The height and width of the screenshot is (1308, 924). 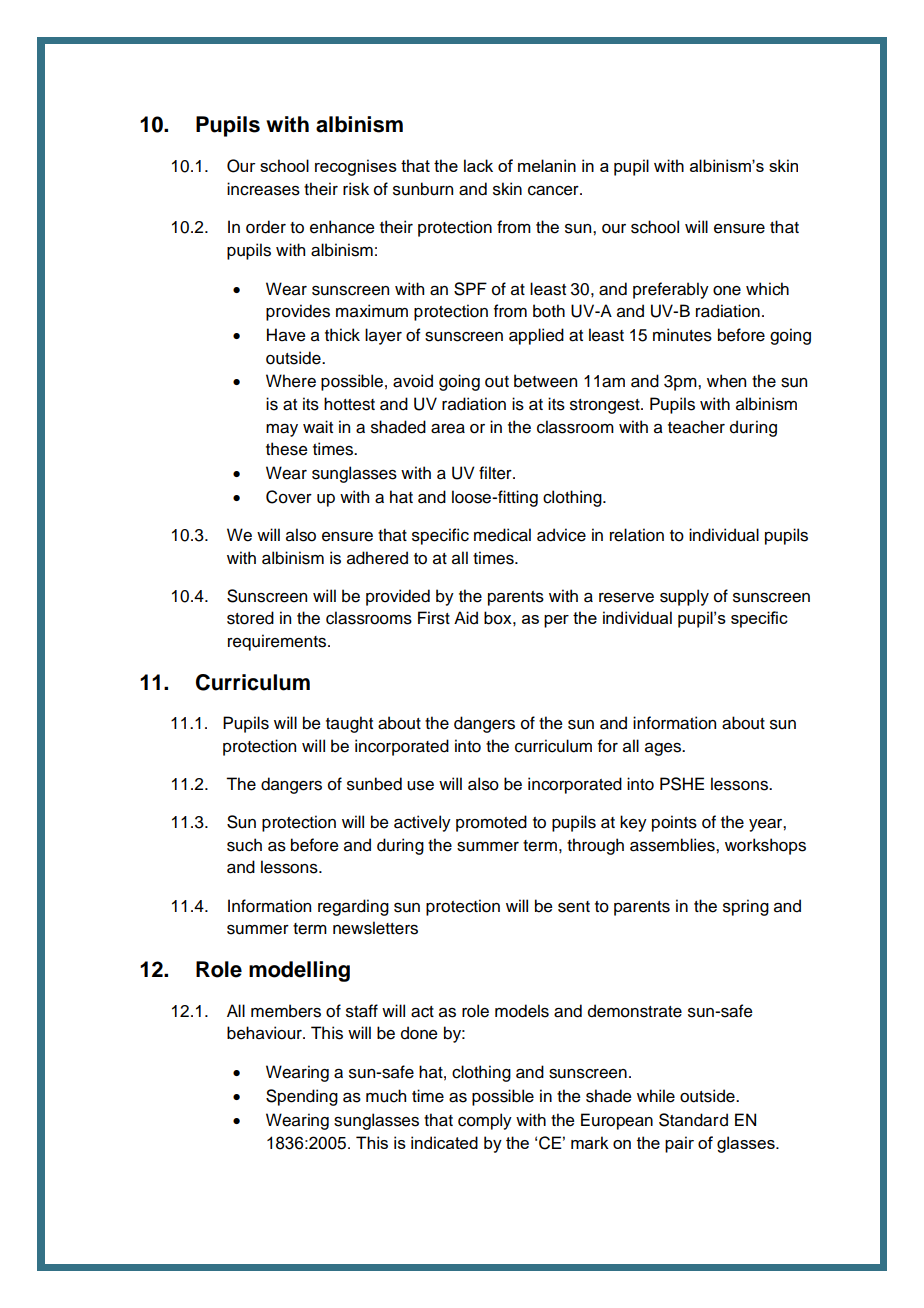 What do you see at coordinates (496, 473) in the screenshot?
I see `filter` at bounding box center [496, 473].
